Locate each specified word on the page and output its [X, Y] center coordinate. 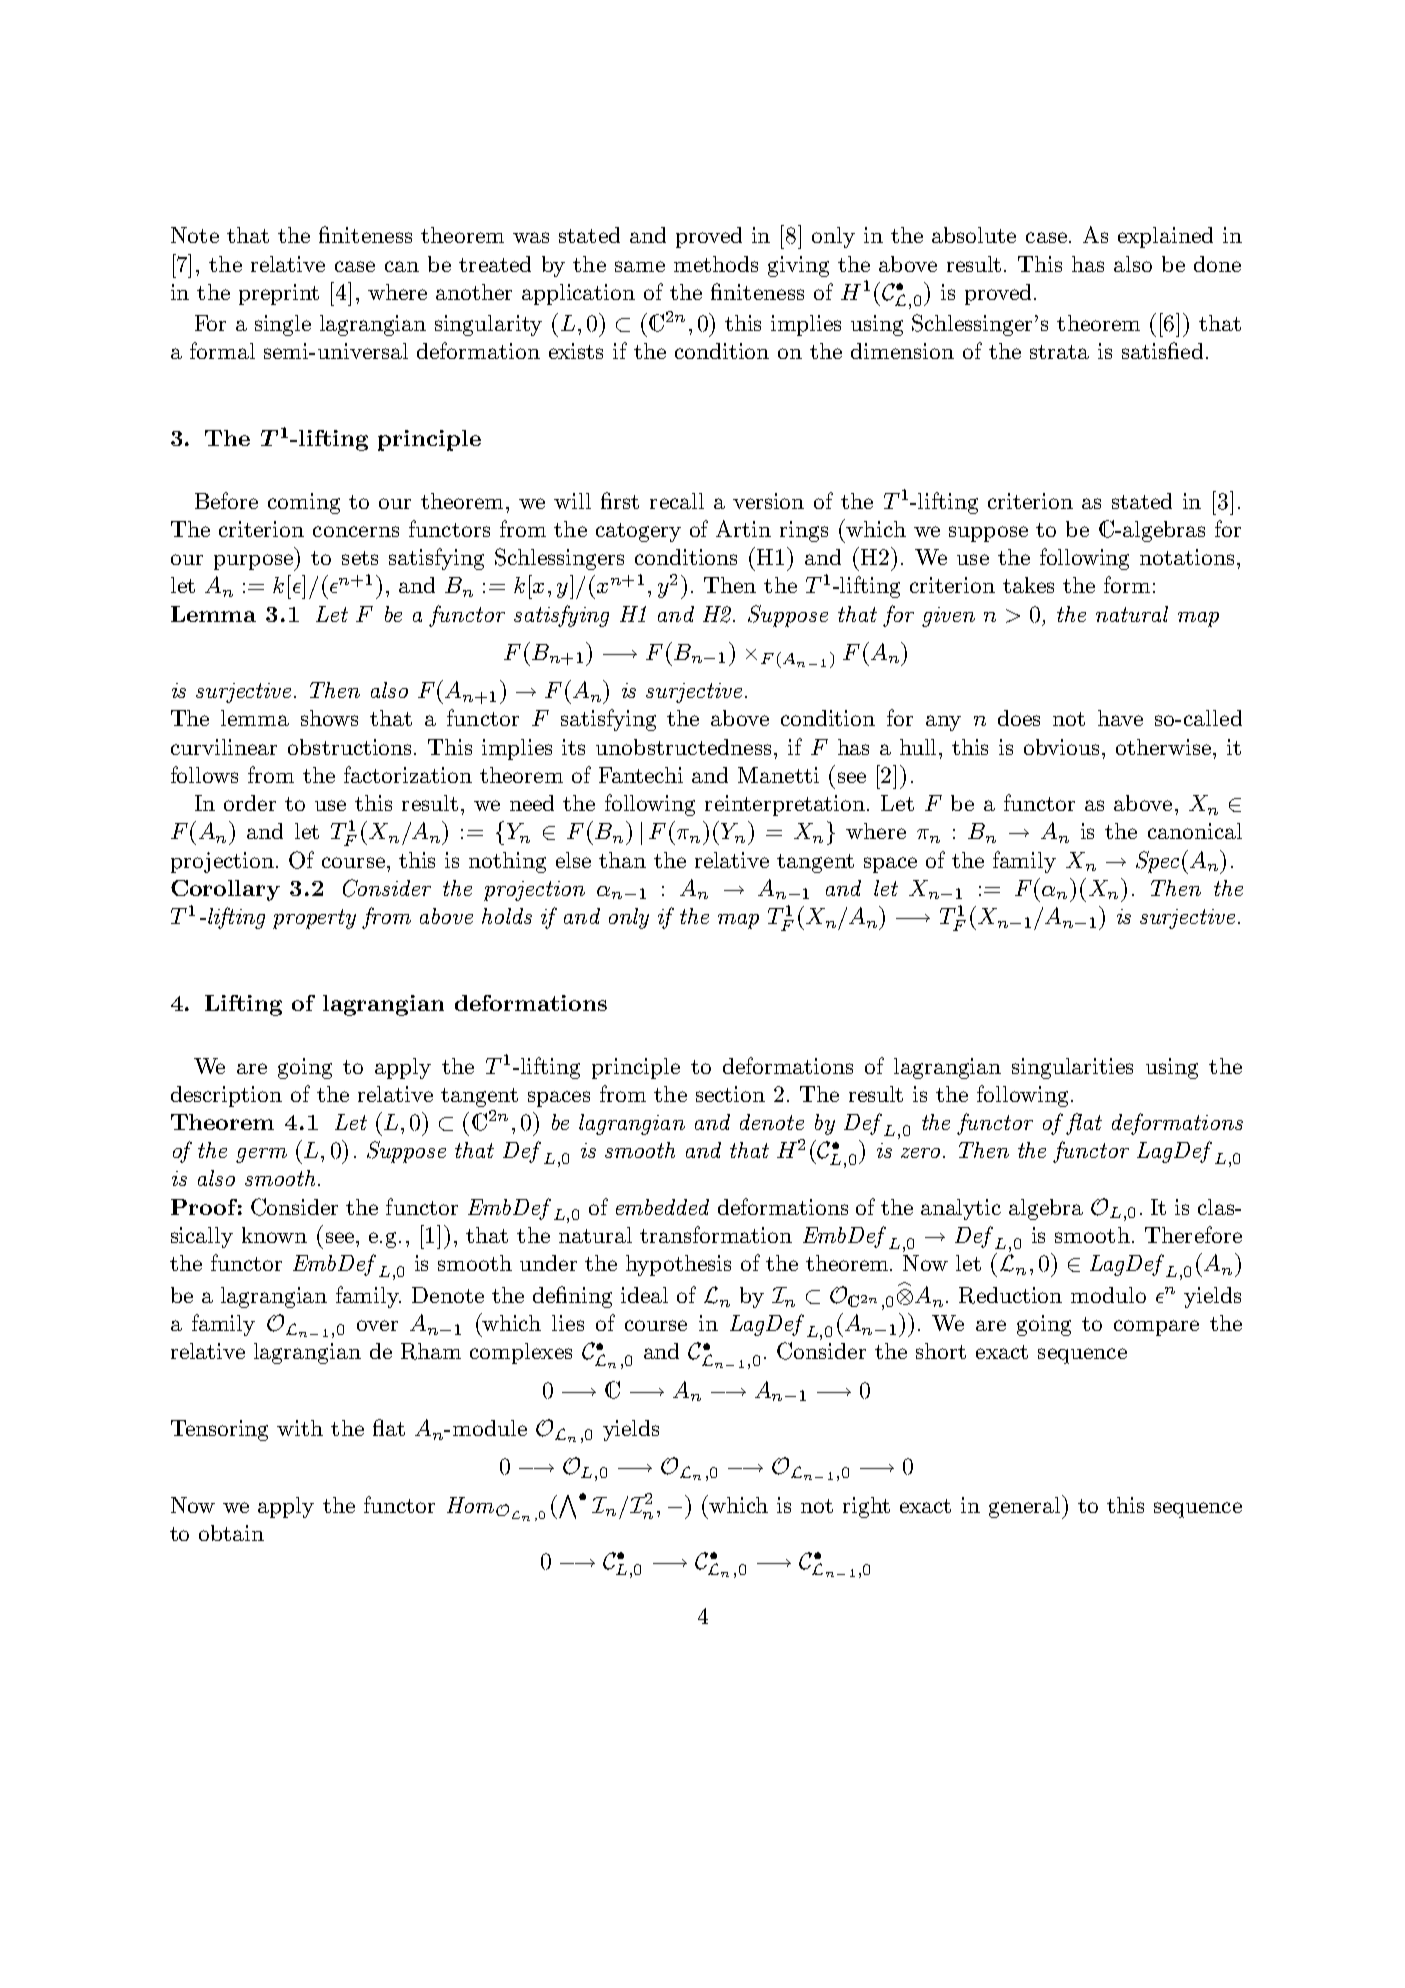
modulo [1108, 1295]
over [377, 1325]
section [730, 1094]
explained [1165, 237]
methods [716, 264]
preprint [279, 294]
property [314, 919]
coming [304, 503]
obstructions [351, 747]
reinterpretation [786, 805]
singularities [1072, 1068]
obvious [1061, 747]
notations [1187, 557]
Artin [743, 528]
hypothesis [678, 1265]
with [300, 1428]
